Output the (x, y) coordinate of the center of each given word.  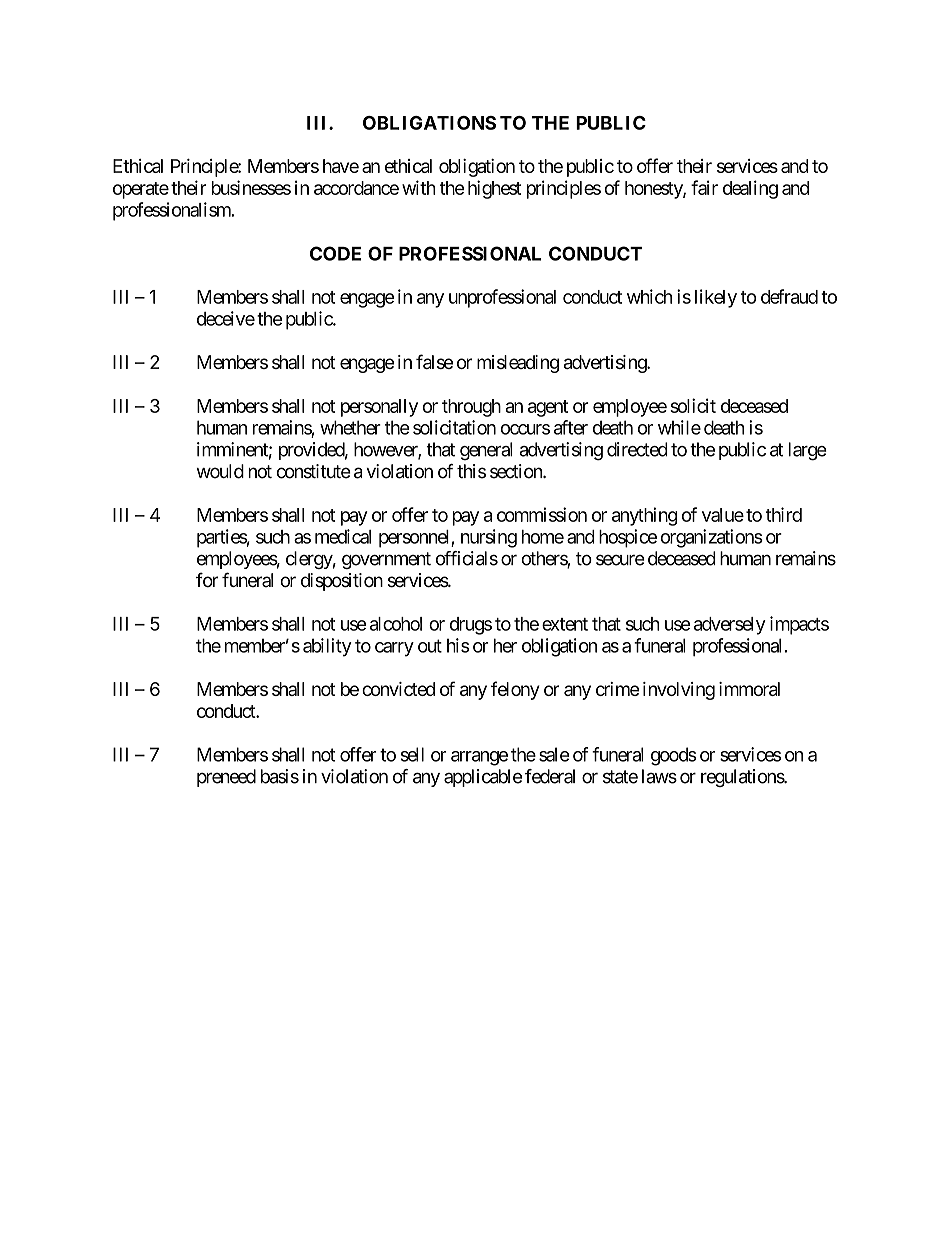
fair (704, 187)
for (207, 579)
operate (141, 190)
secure (620, 560)
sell (412, 754)
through (471, 408)
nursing (489, 538)
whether (350, 427)
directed (637, 449)
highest (494, 189)
